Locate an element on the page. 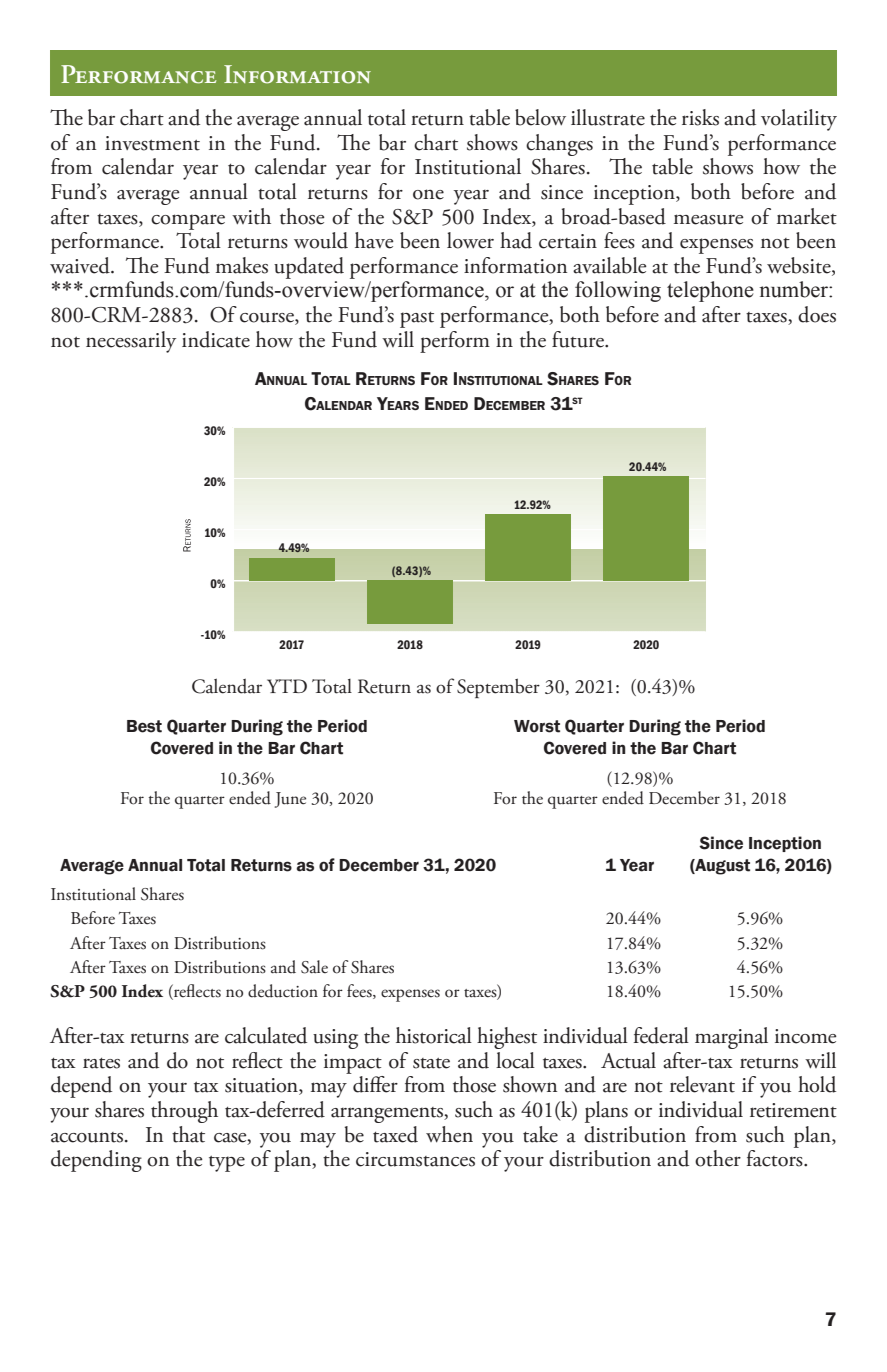 The height and width of the page is (1372, 887). that is located at coordinates (188, 1134).
